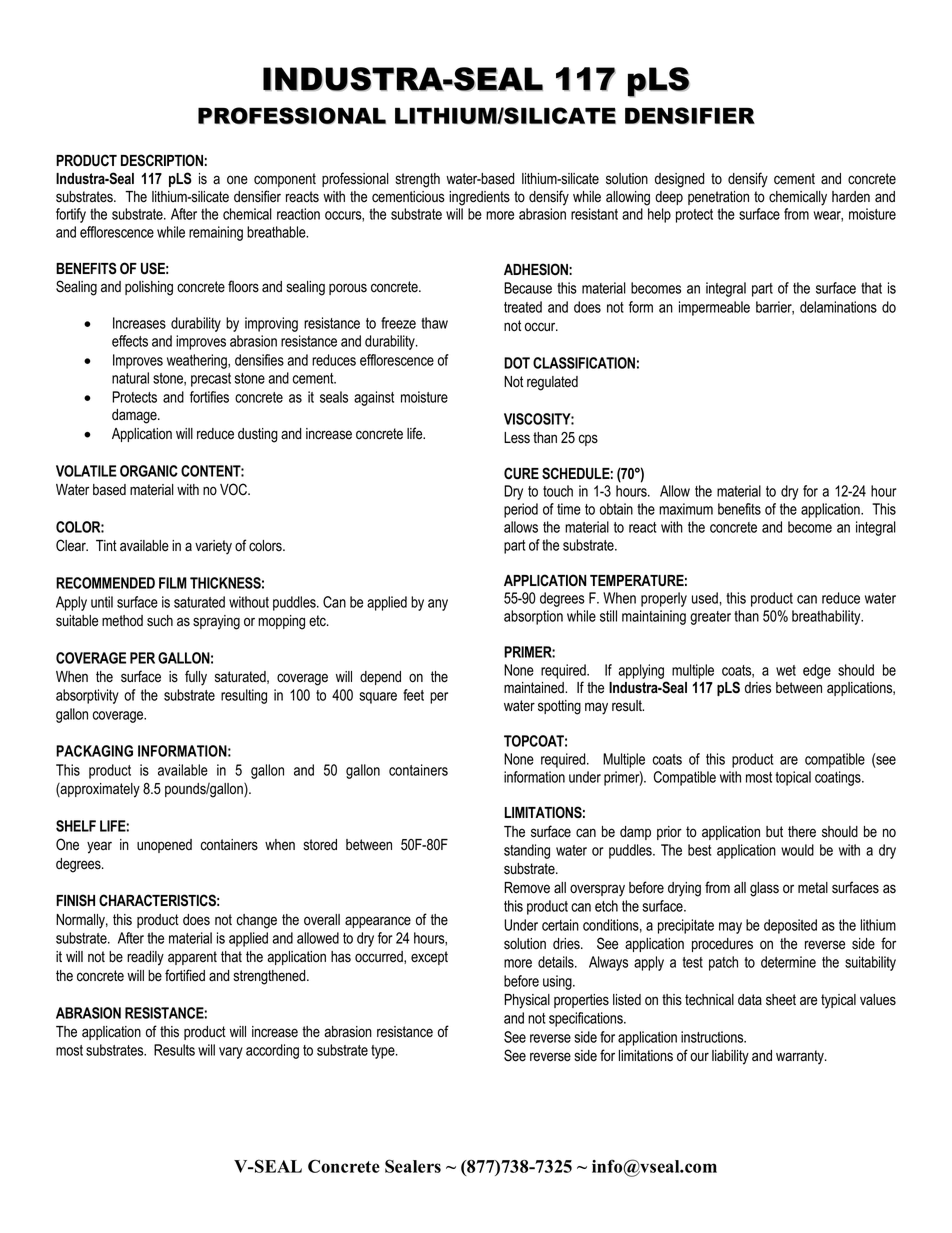  What do you see at coordinates (714, 308) in the image?
I see `impermeable` at bounding box center [714, 308].
